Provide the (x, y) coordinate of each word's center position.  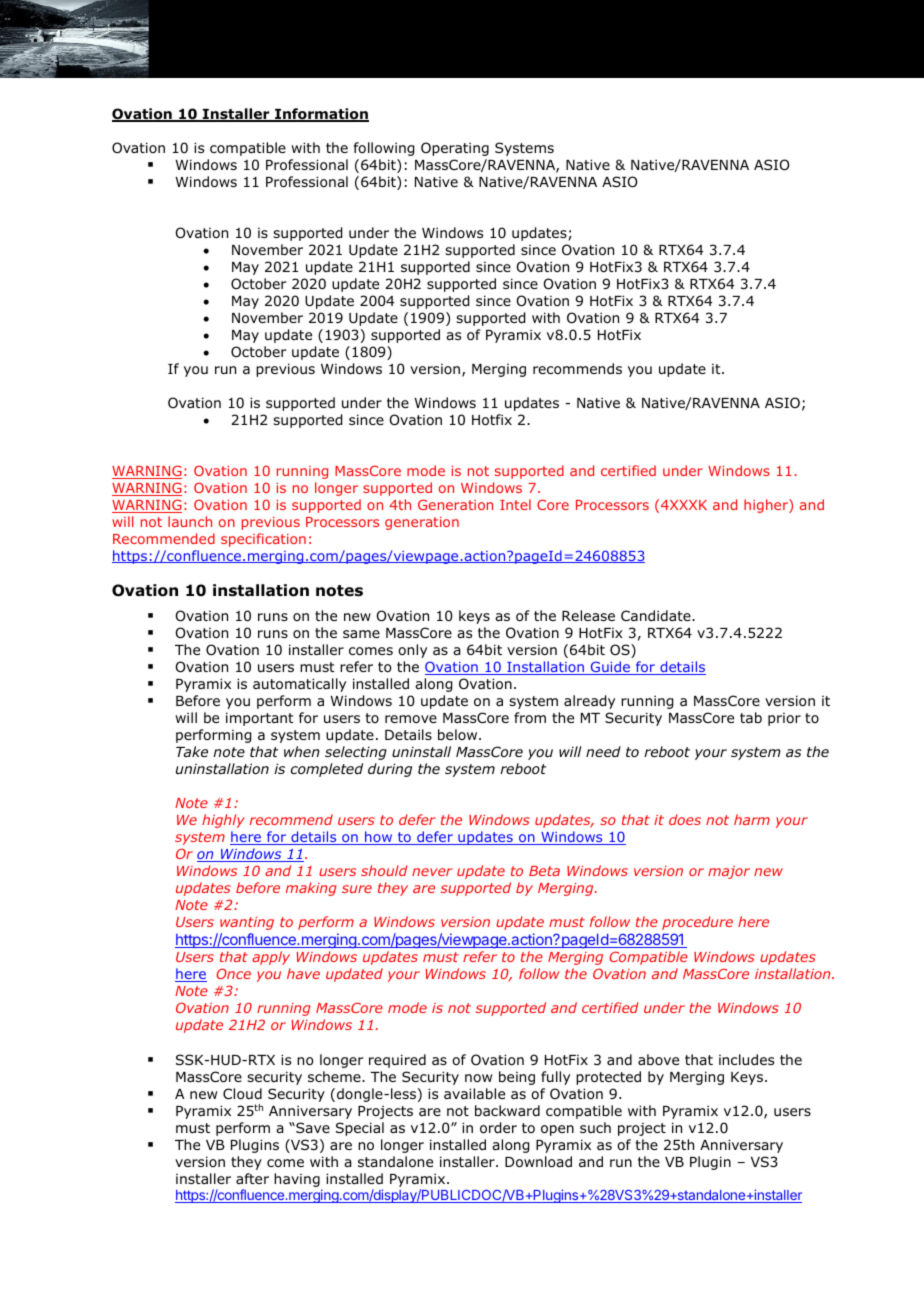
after (252, 1178)
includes (746, 1059)
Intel (515, 504)
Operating (455, 149)
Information (321, 115)
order (498, 1128)
